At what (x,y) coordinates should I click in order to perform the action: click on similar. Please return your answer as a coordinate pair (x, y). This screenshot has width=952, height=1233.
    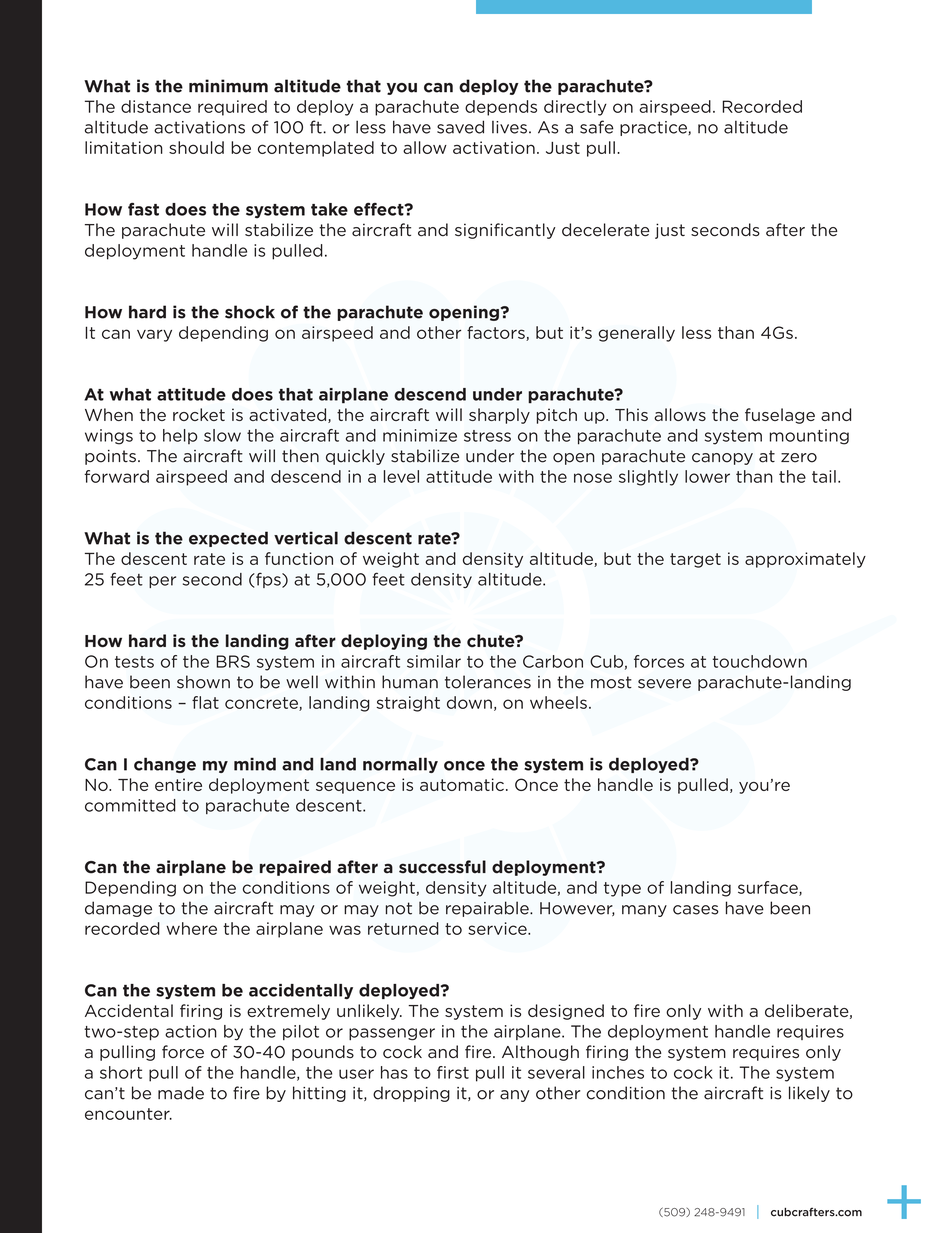
    Looking at the image, I should click on (434, 661).
